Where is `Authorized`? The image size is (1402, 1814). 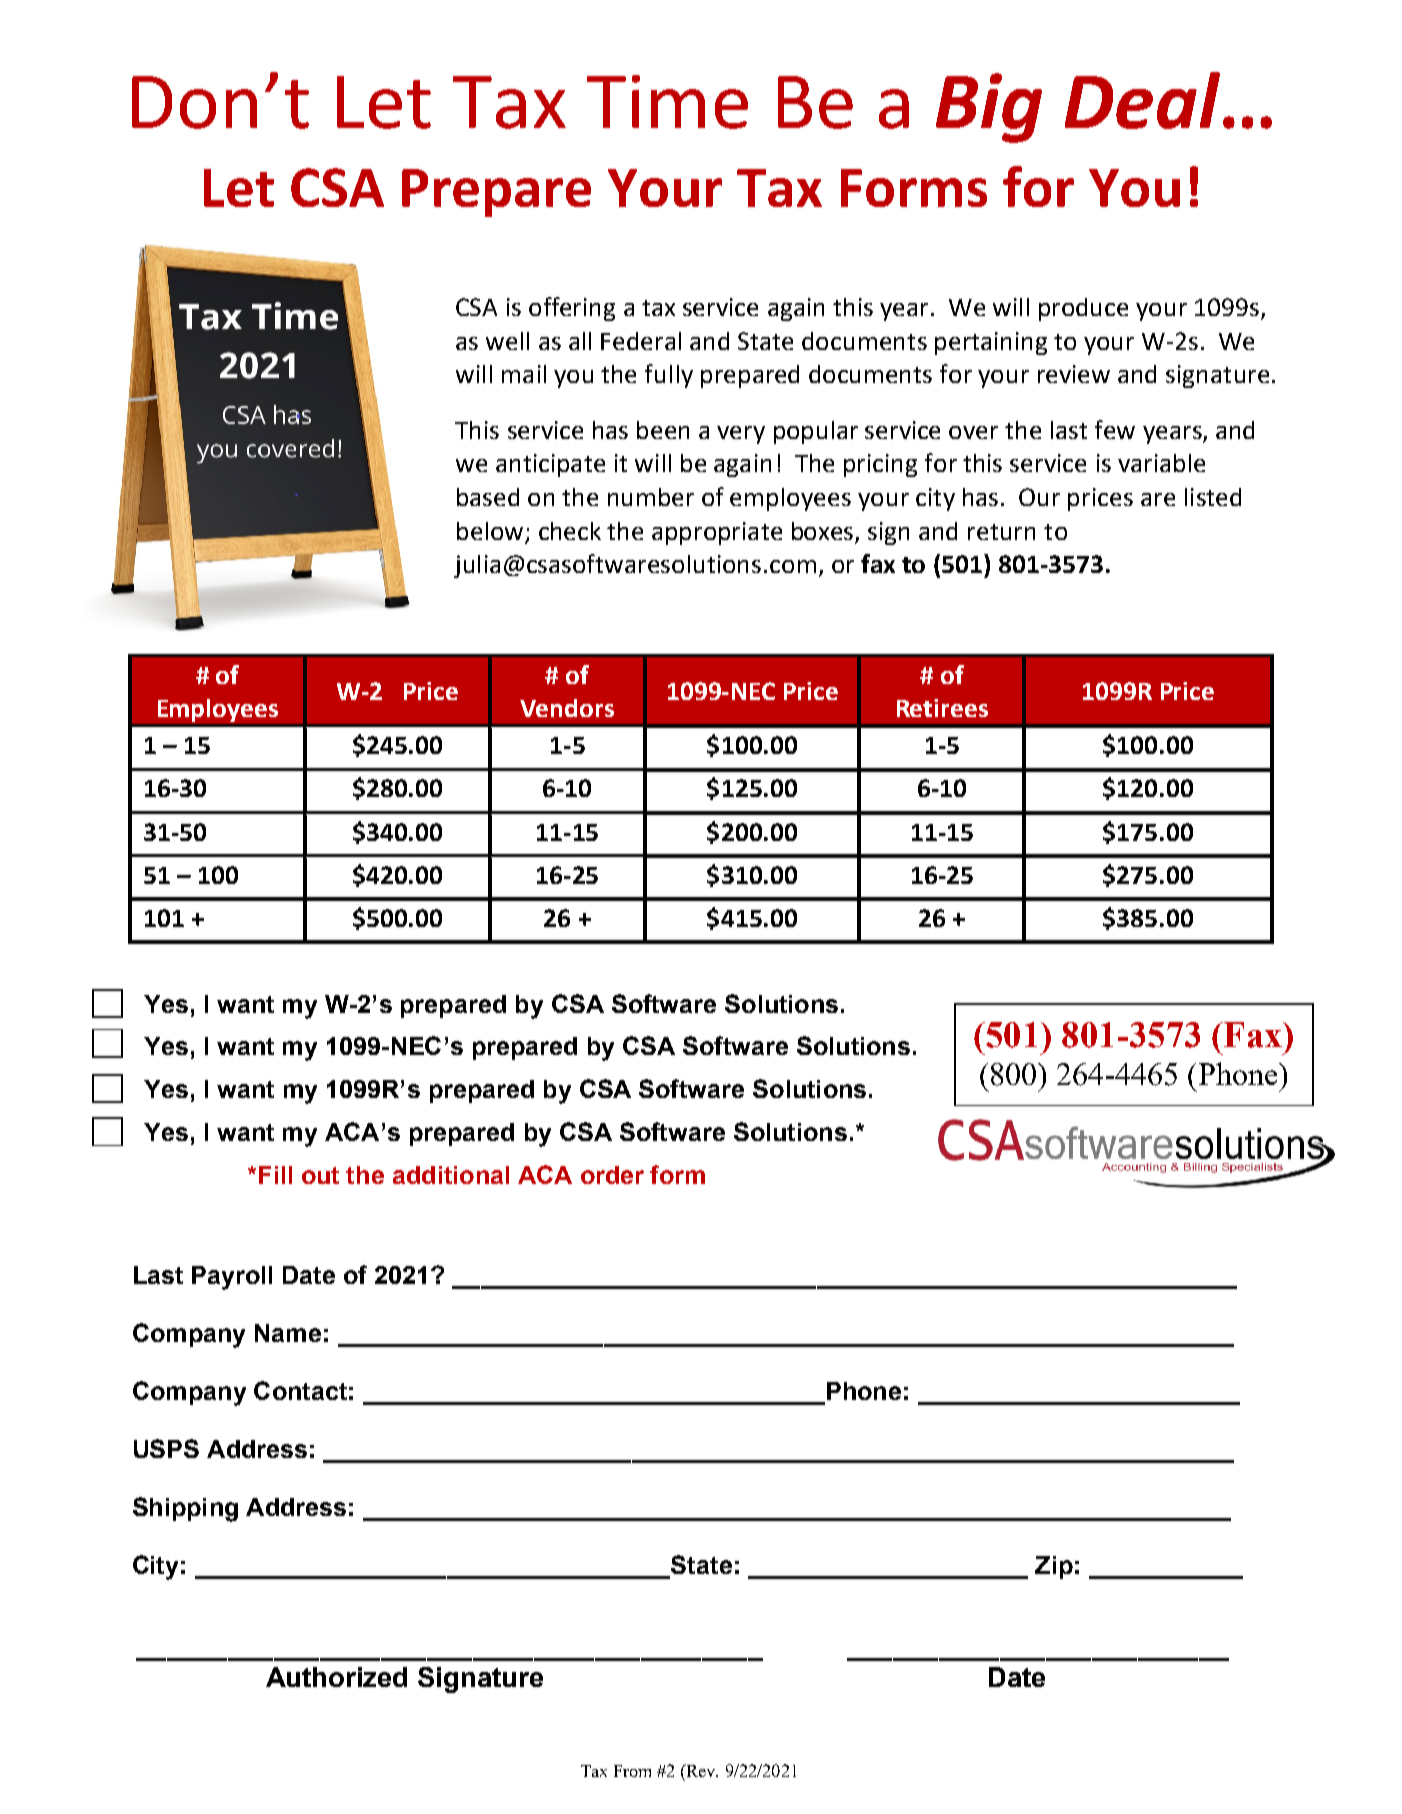
Authorized is located at coordinates (336, 1677).
